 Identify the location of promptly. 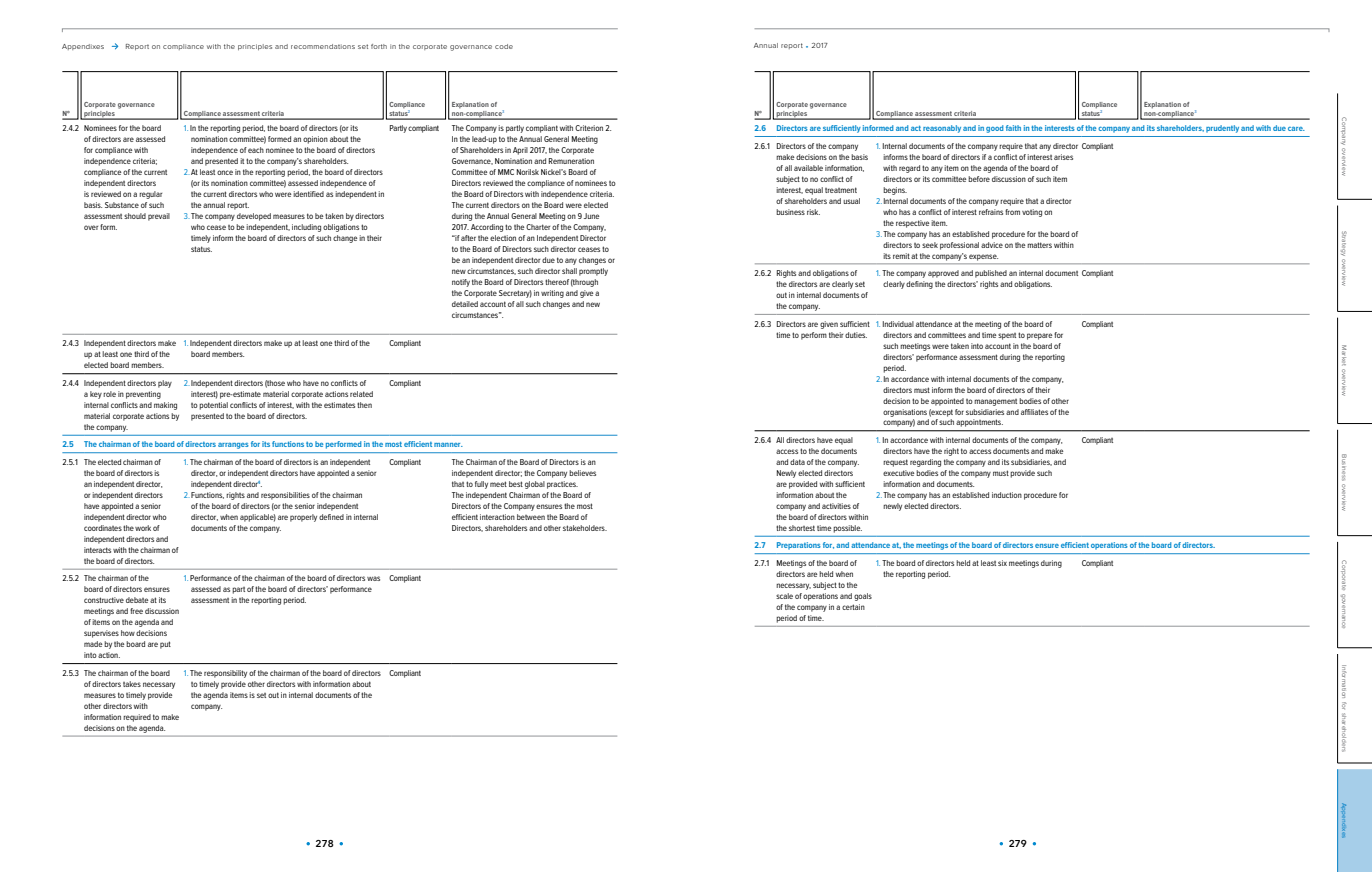
(593, 272).
